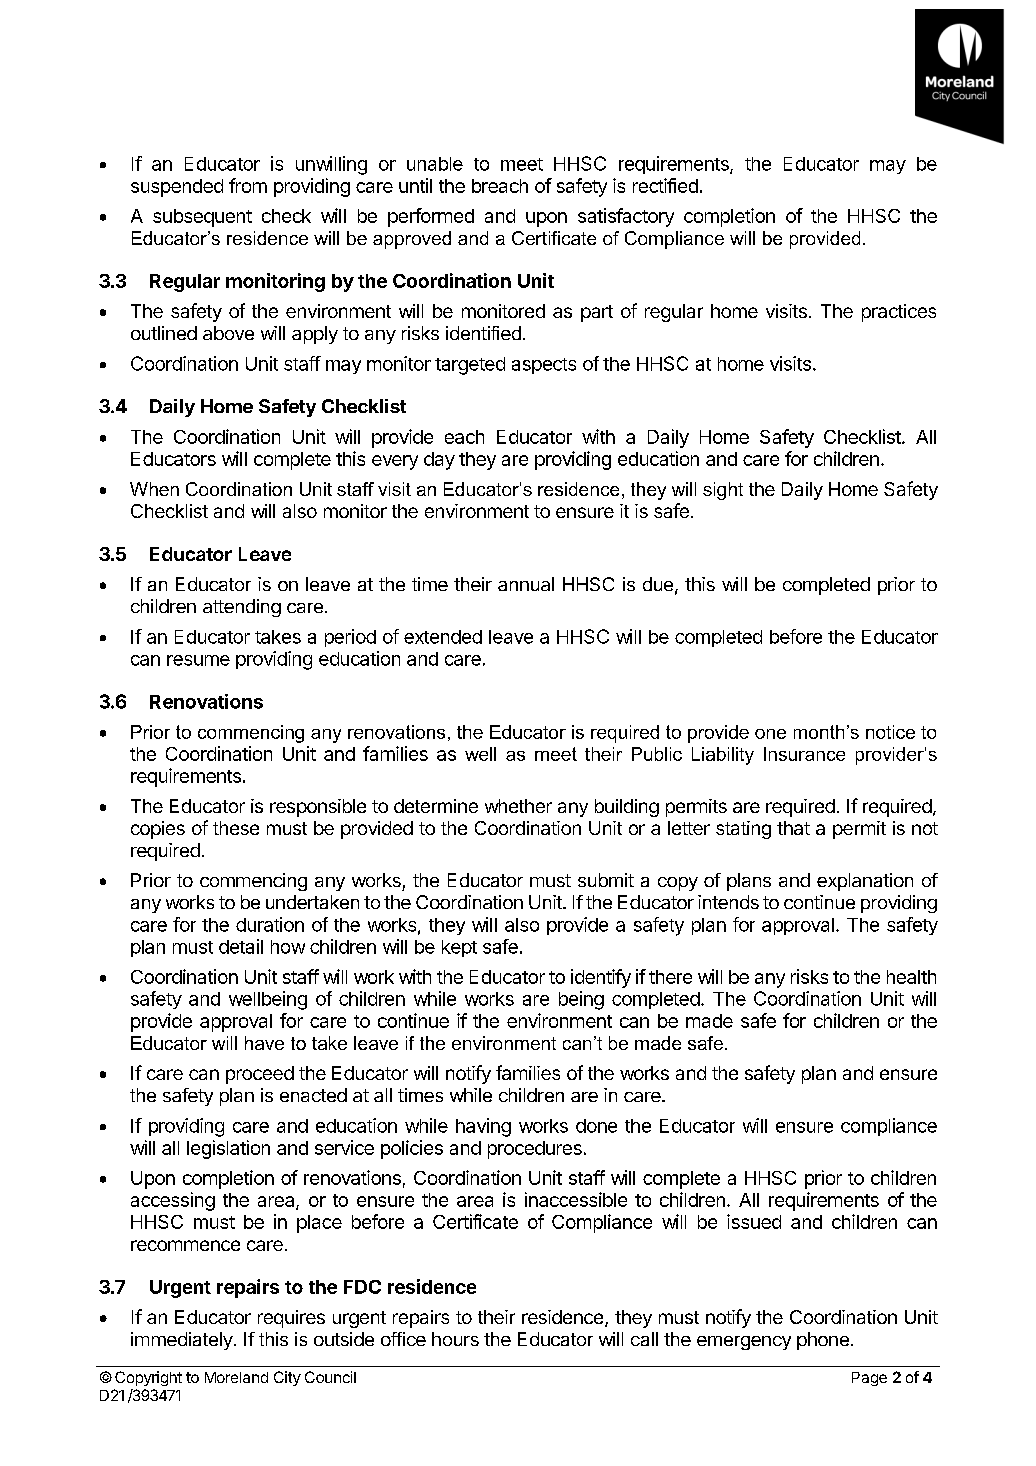 The height and width of the screenshot is (1466, 1036). I want to click on rectified, so click(665, 185).
